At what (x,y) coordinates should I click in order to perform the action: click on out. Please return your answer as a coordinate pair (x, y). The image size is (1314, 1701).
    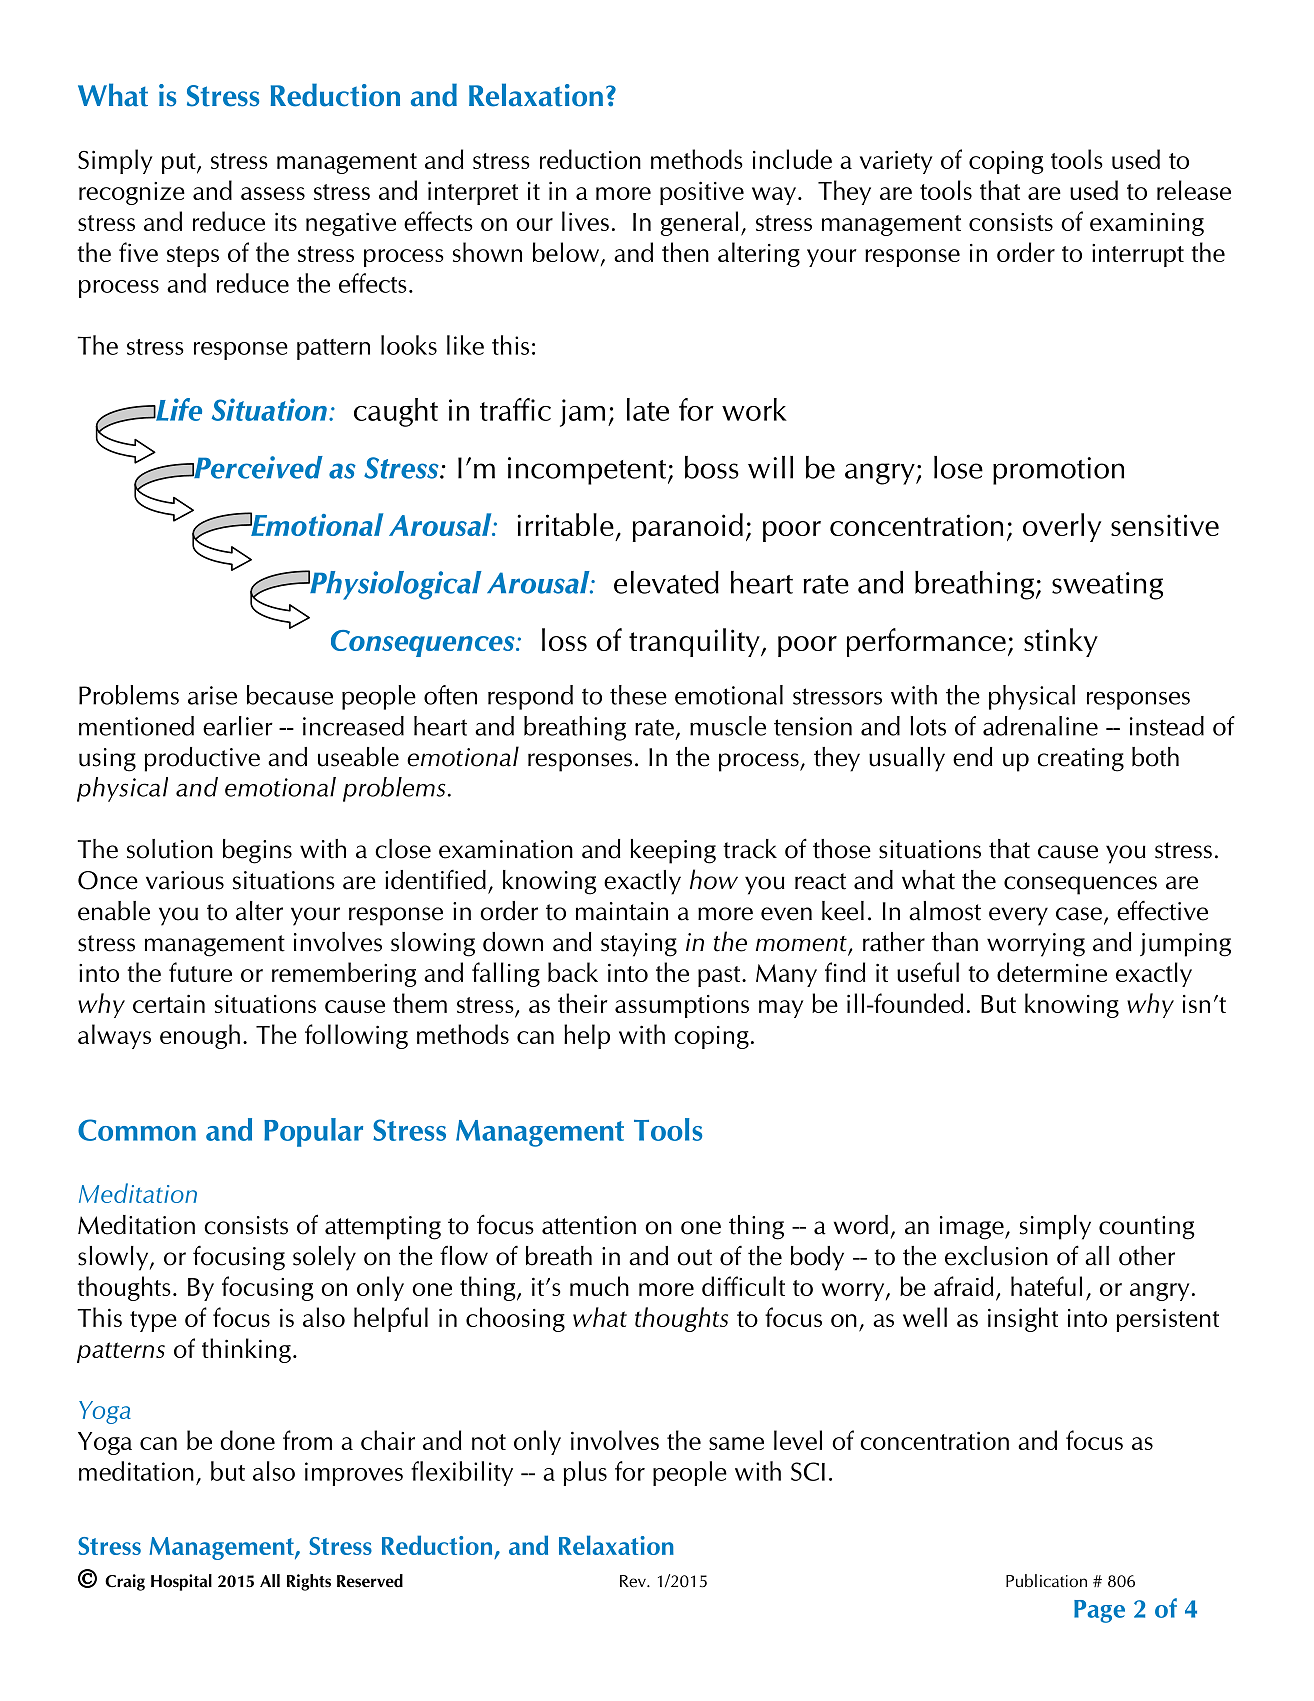
    Looking at the image, I should click on (694, 1257).
